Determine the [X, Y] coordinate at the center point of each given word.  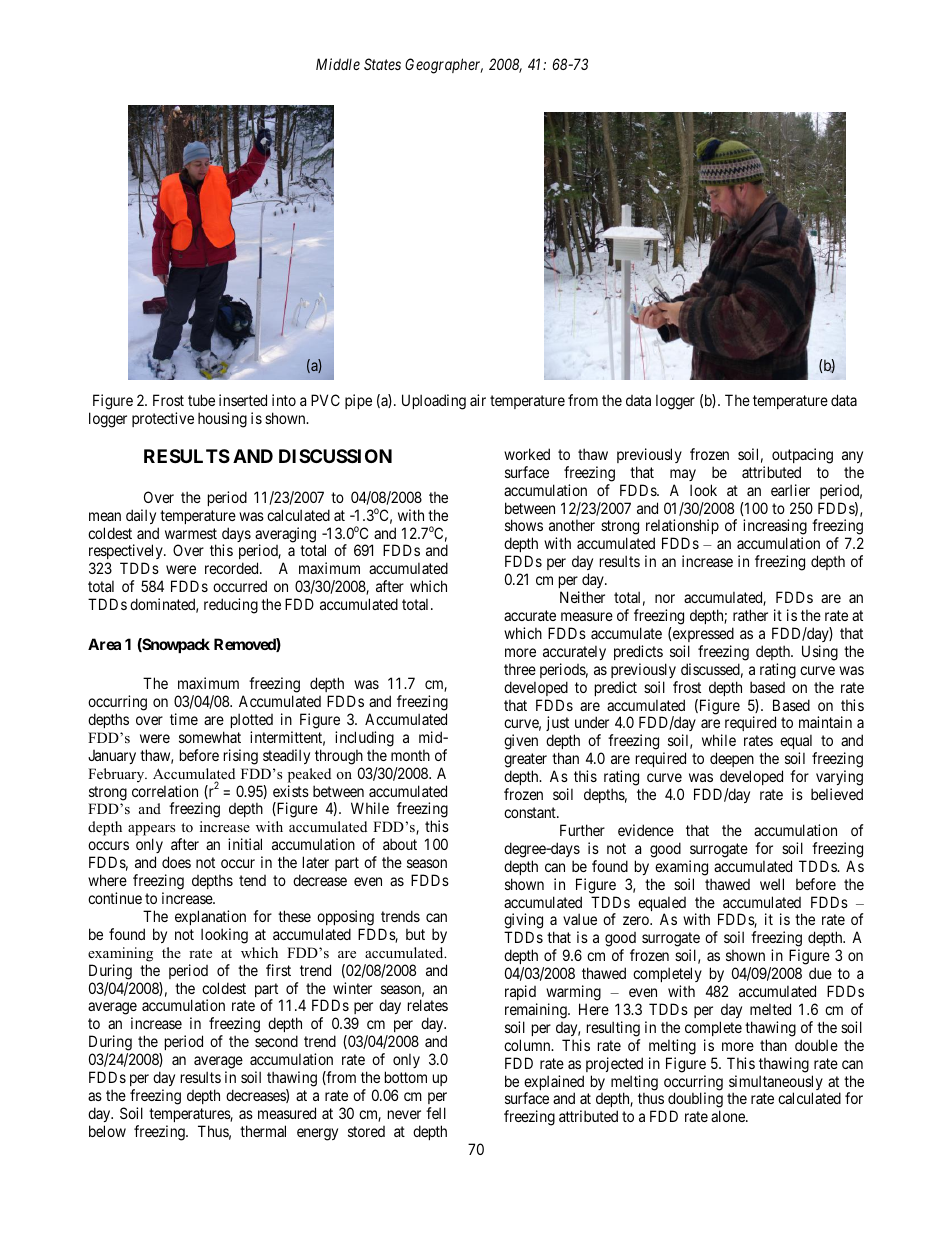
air [478, 400]
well [772, 884]
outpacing [802, 456]
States [382, 64]
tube [201, 400]
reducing [231, 606]
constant [531, 812]
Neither [582, 597]
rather [750, 615]
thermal [263, 1131]
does [176, 862]
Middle [338, 64]
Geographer [444, 66]
